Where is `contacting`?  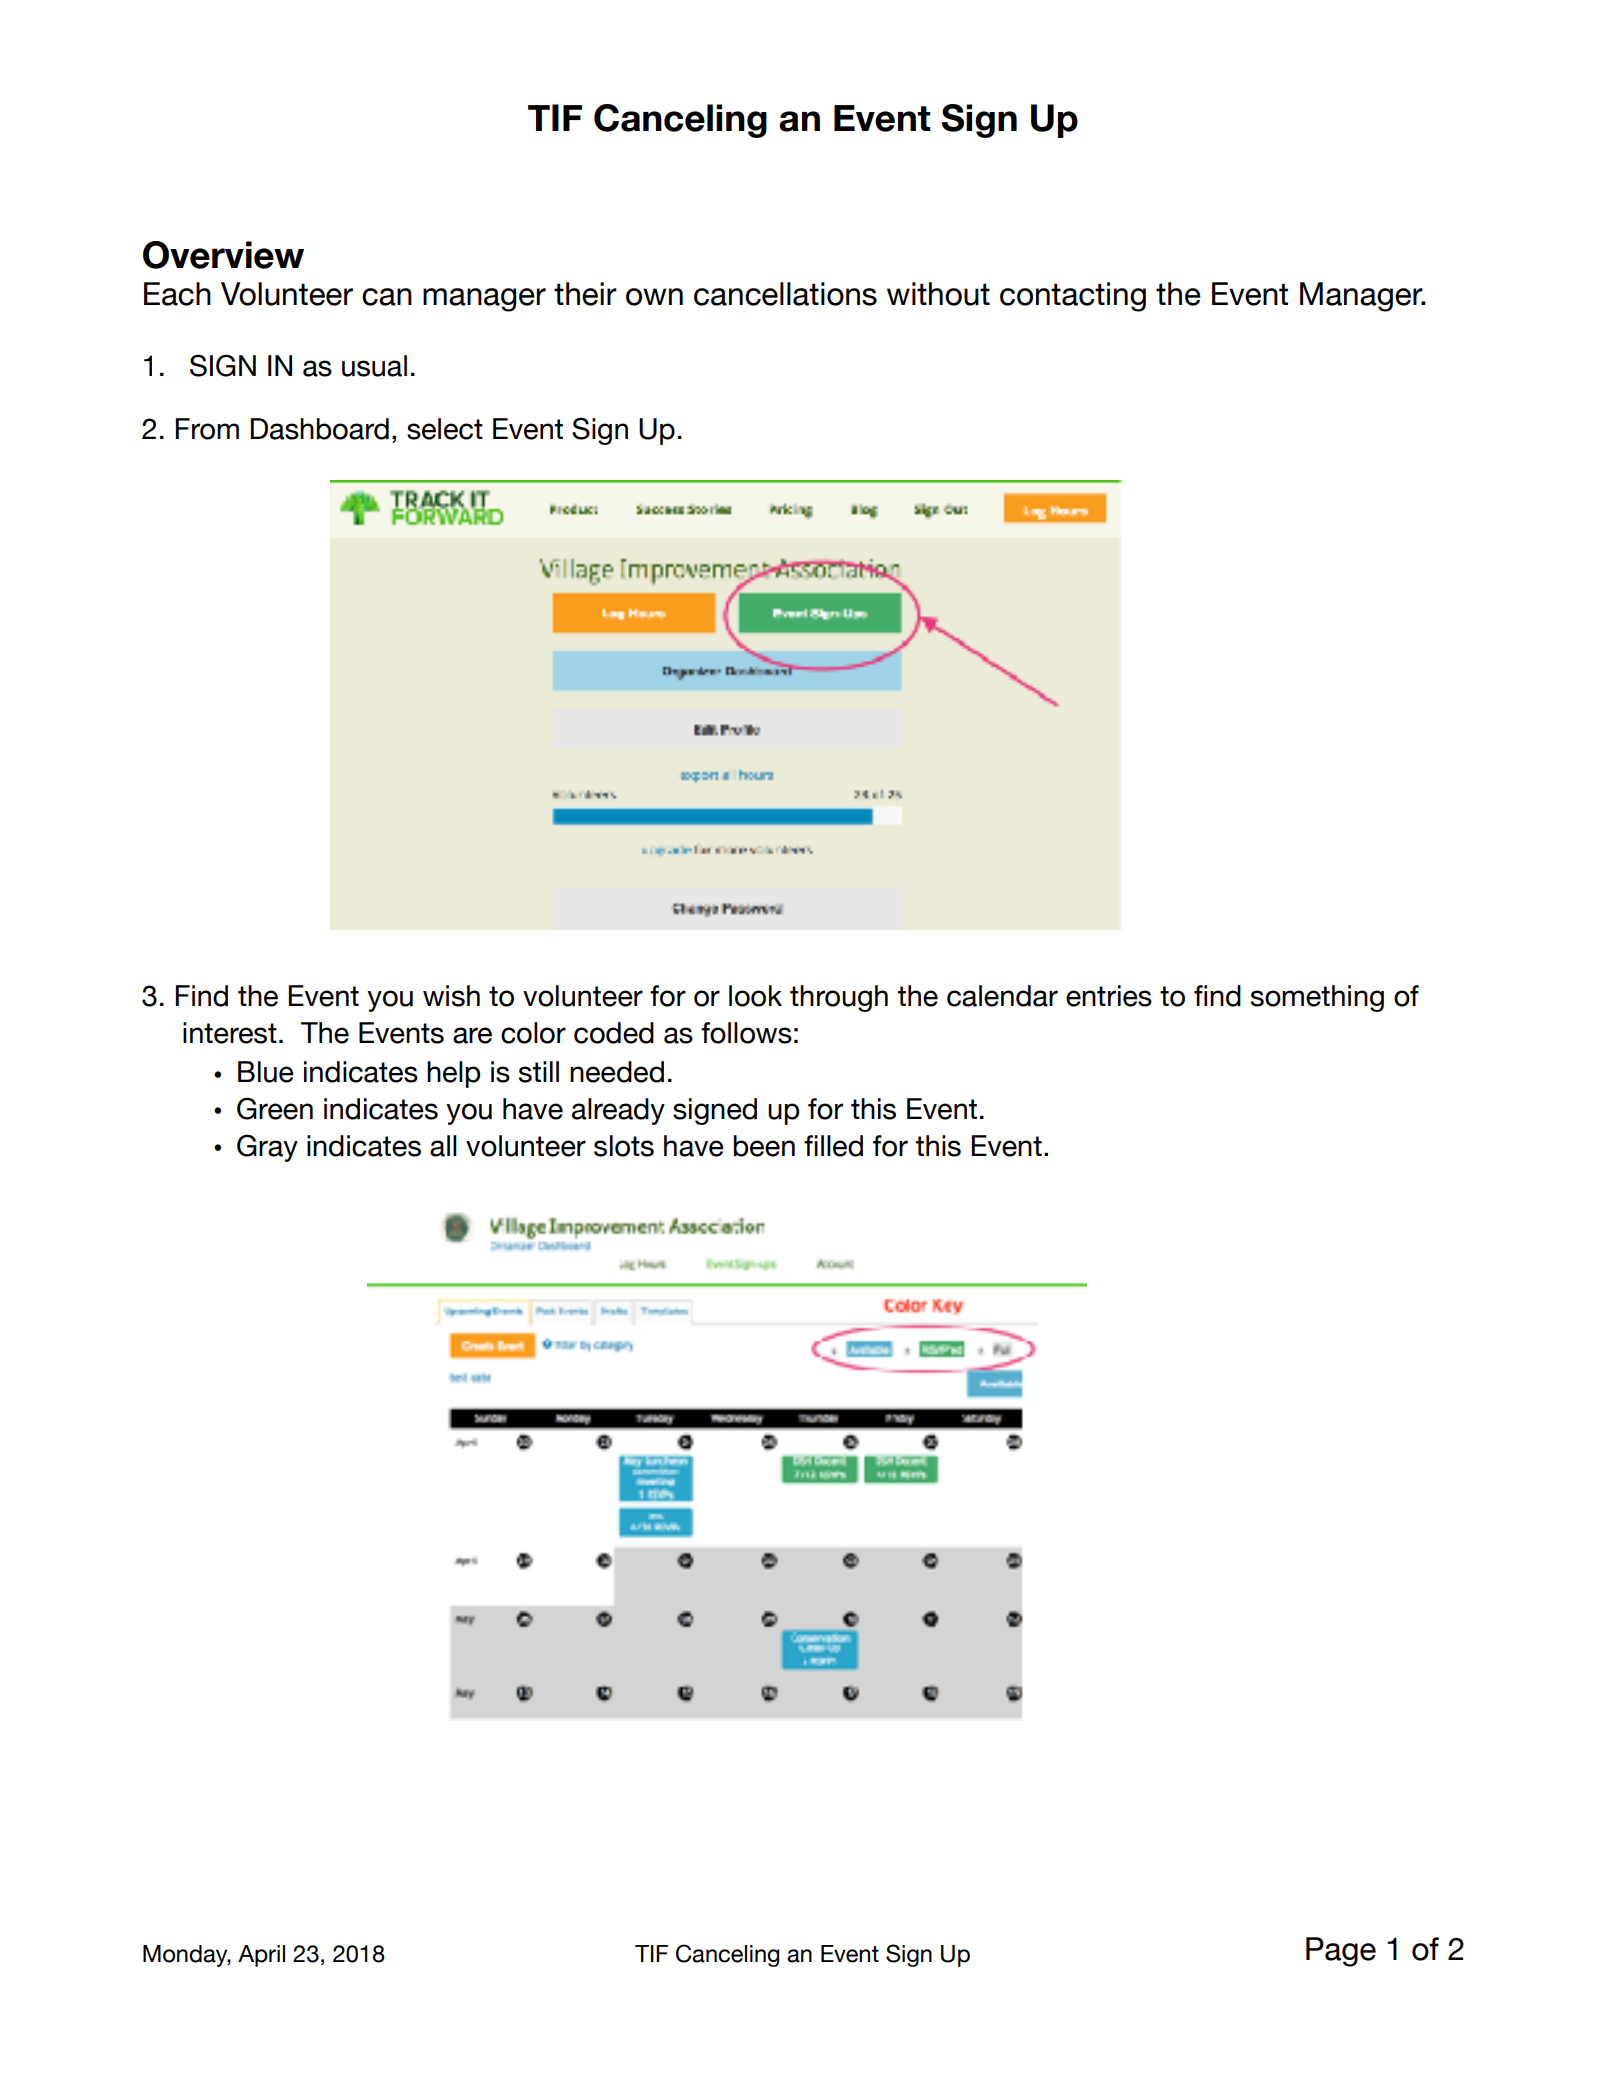
contacting is located at coordinates (1073, 297).
